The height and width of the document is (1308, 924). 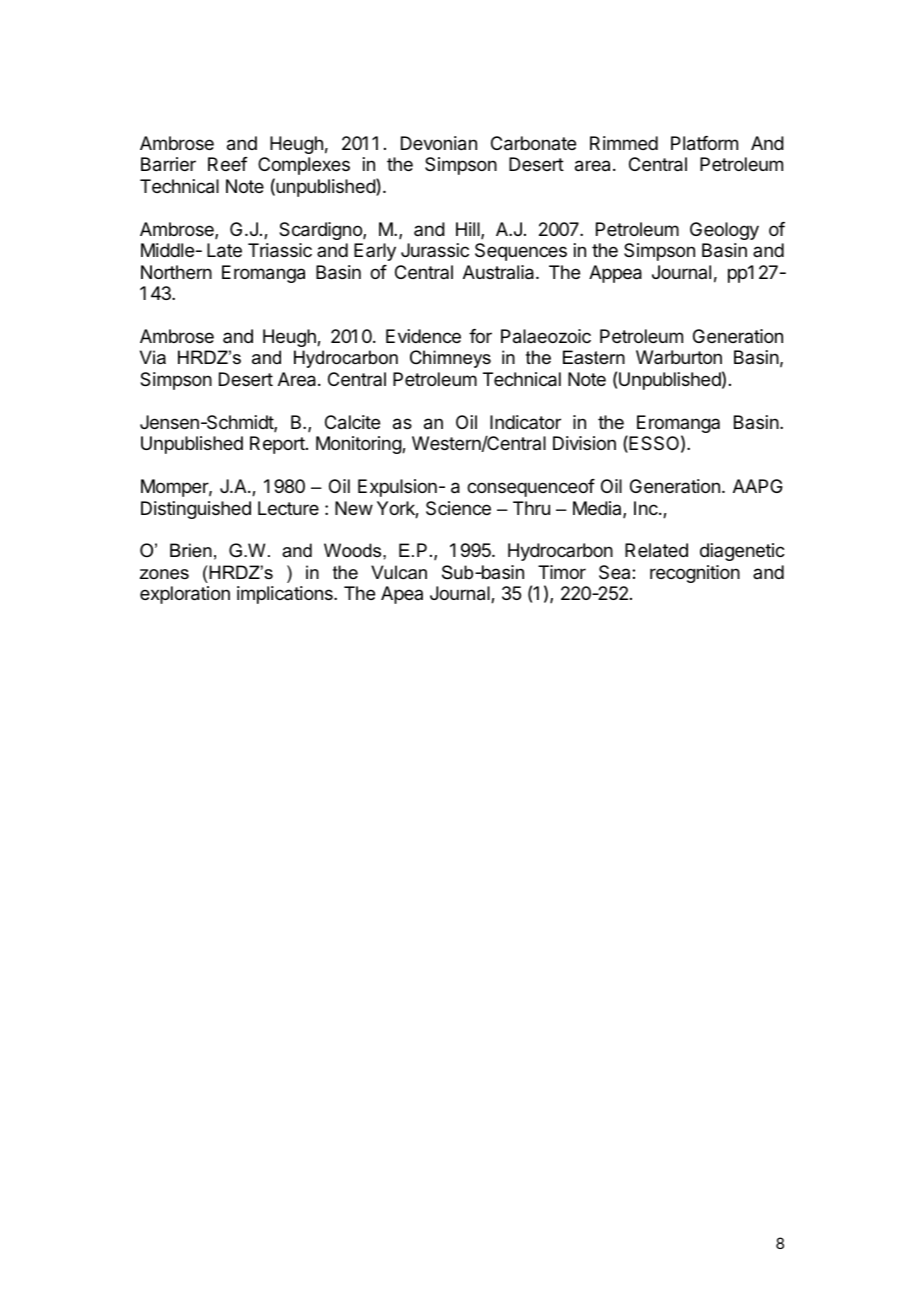 What do you see at coordinates (758, 486) in the document?
I see `AAPG` at bounding box center [758, 486].
